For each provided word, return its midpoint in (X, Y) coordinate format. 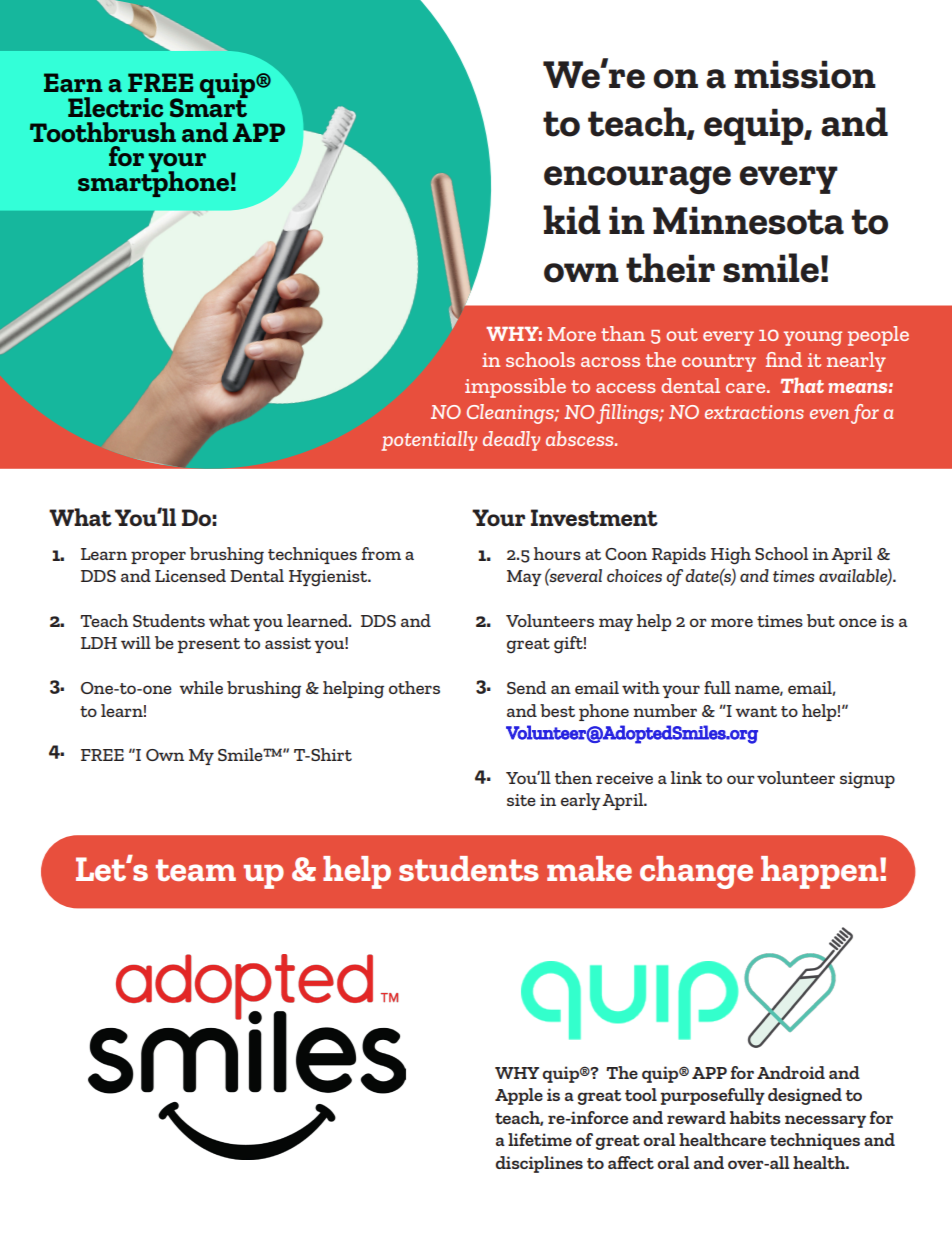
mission (805, 74)
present (208, 645)
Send (526, 687)
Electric (115, 107)
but (821, 620)
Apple (519, 1096)
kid (572, 220)
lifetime (540, 1139)
